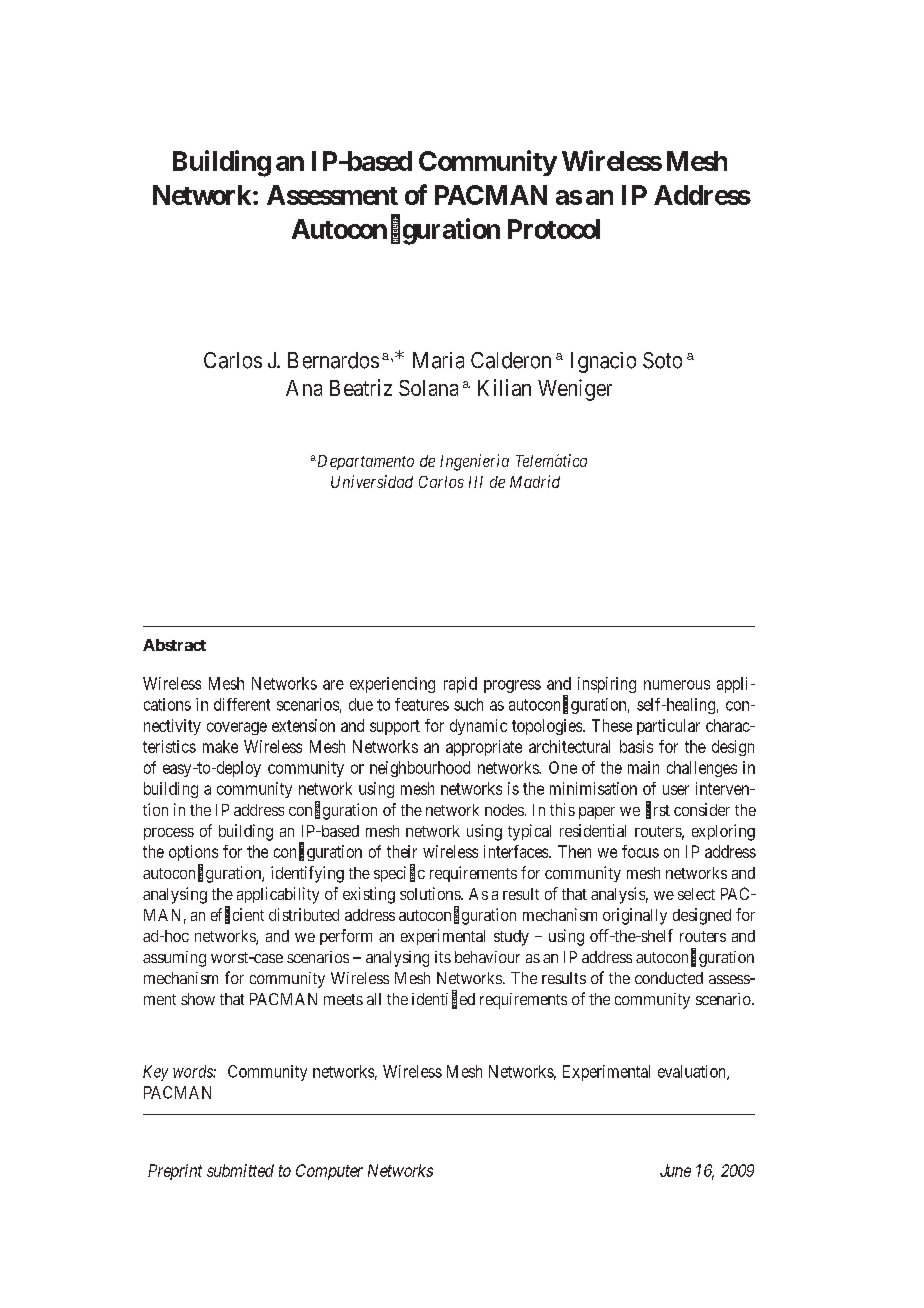  Describe the element at coordinates (662, 360) in the screenshot. I see `Soto` at that location.
